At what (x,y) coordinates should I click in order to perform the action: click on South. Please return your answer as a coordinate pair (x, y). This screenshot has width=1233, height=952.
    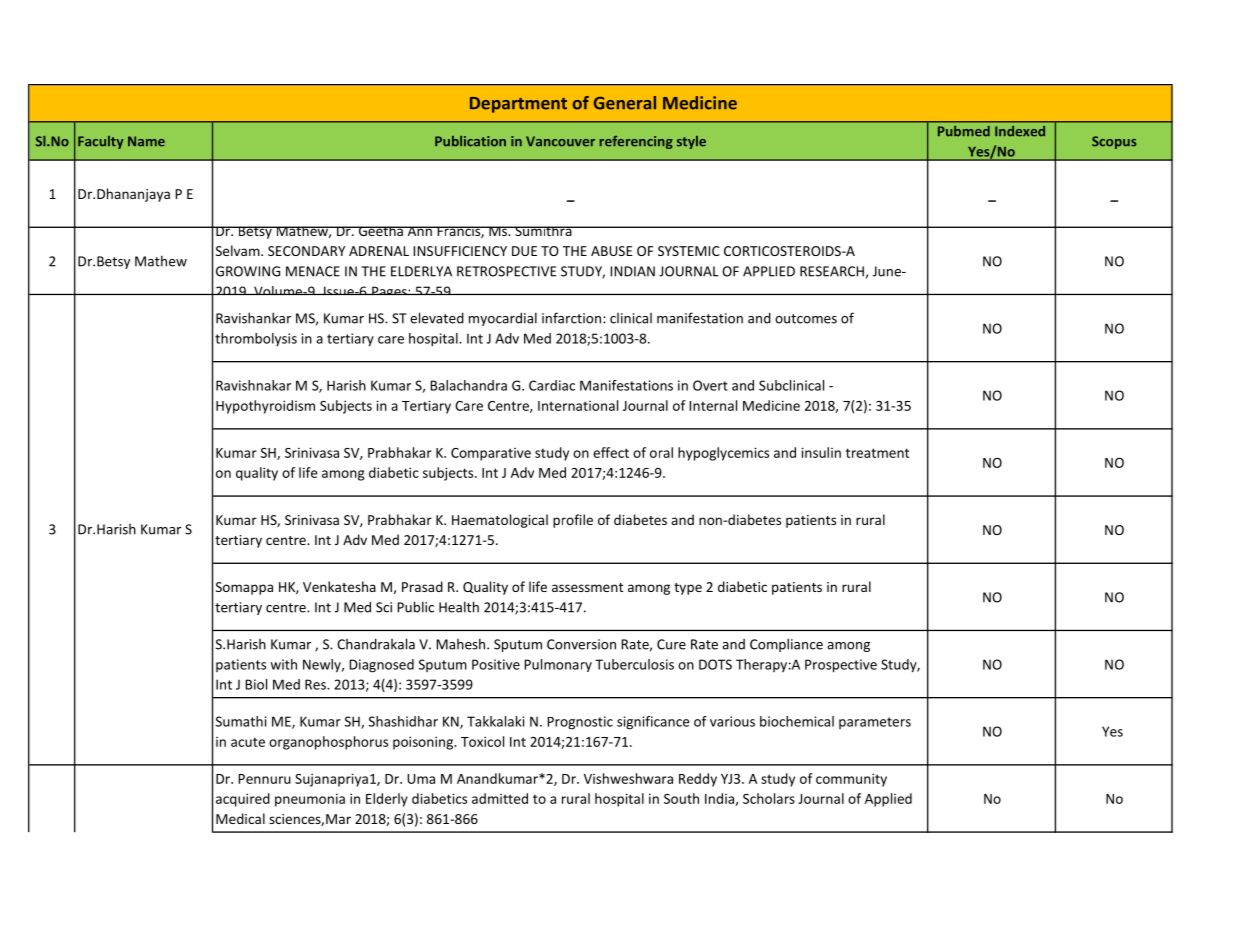
    Looking at the image, I should click on (681, 798).
